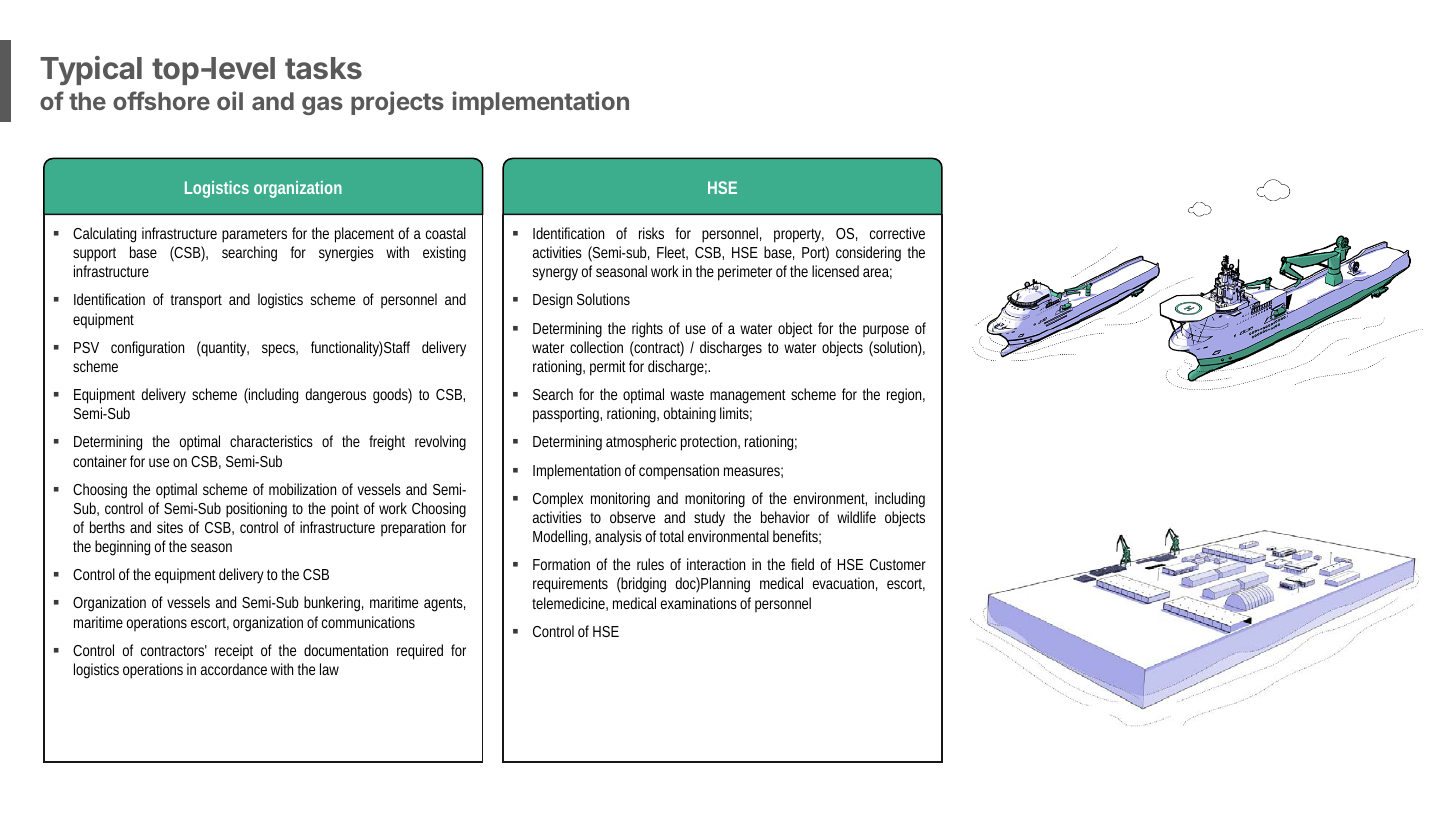 Image resolution: width=1456 pixels, height=819 pixels. I want to click on sites, so click(170, 527).
